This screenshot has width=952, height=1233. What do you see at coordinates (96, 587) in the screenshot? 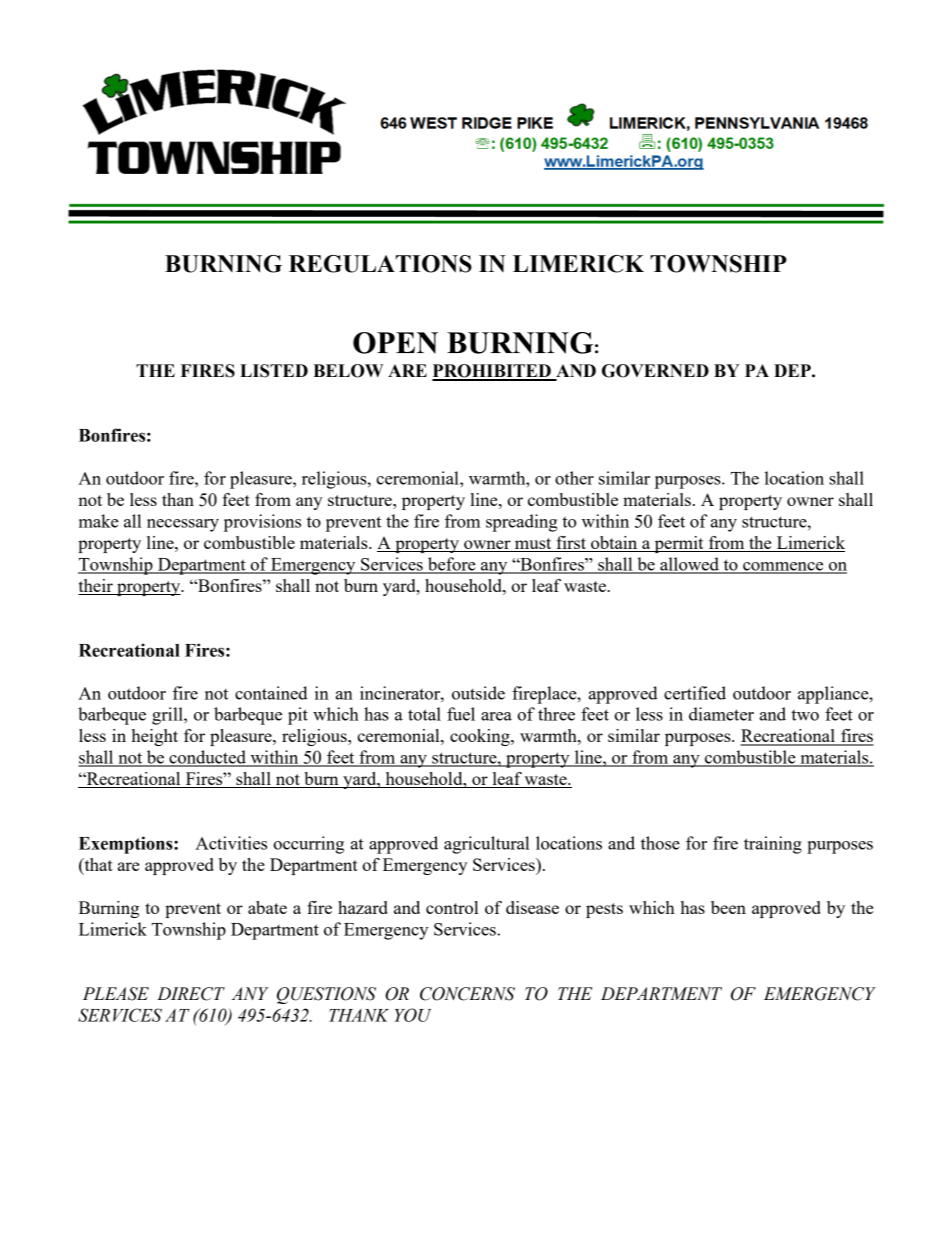
I see `their` at bounding box center [96, 587].
